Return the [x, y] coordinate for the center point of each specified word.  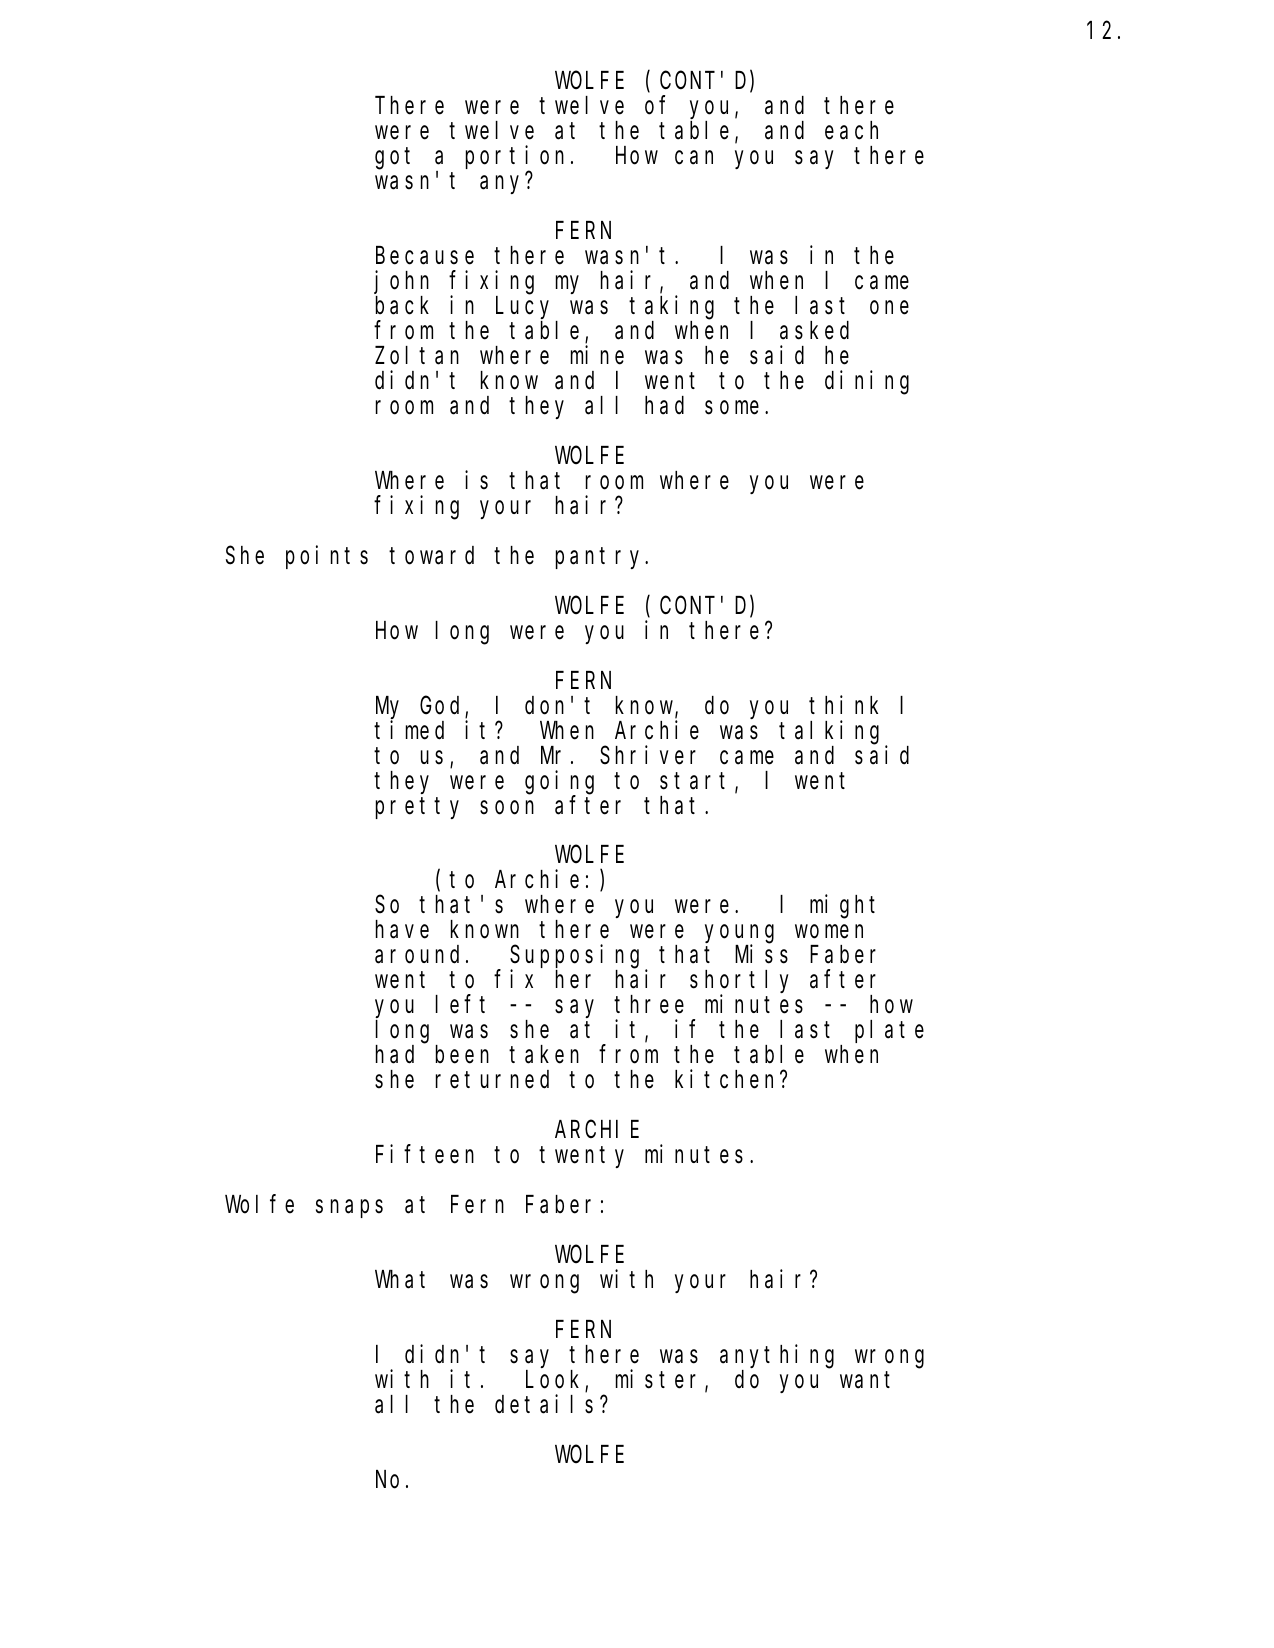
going [559, 782]
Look [556, 1380]
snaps [349, 1209]
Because [425, 256]
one [889, 308]
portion [515, 158]
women [829, 932]
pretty [417, 808]
